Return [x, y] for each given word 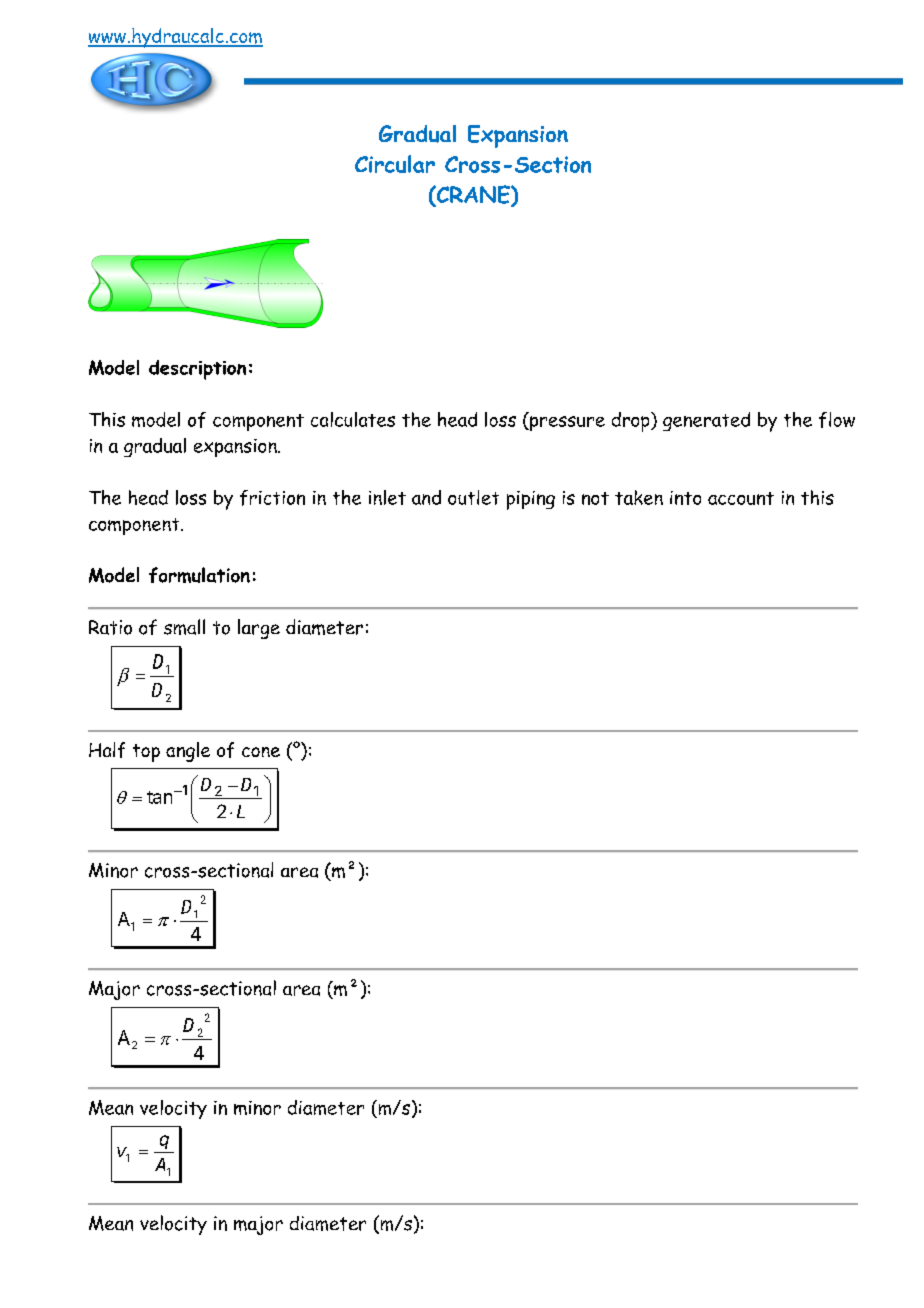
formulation [199, 575]
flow [837, 420]
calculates [353, 419]
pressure [566, 423]
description [197, 370]
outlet [473, 497]
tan [161, 797]
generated [706, 421]
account [741, 498]
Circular [395, 164]
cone [261, 752]
